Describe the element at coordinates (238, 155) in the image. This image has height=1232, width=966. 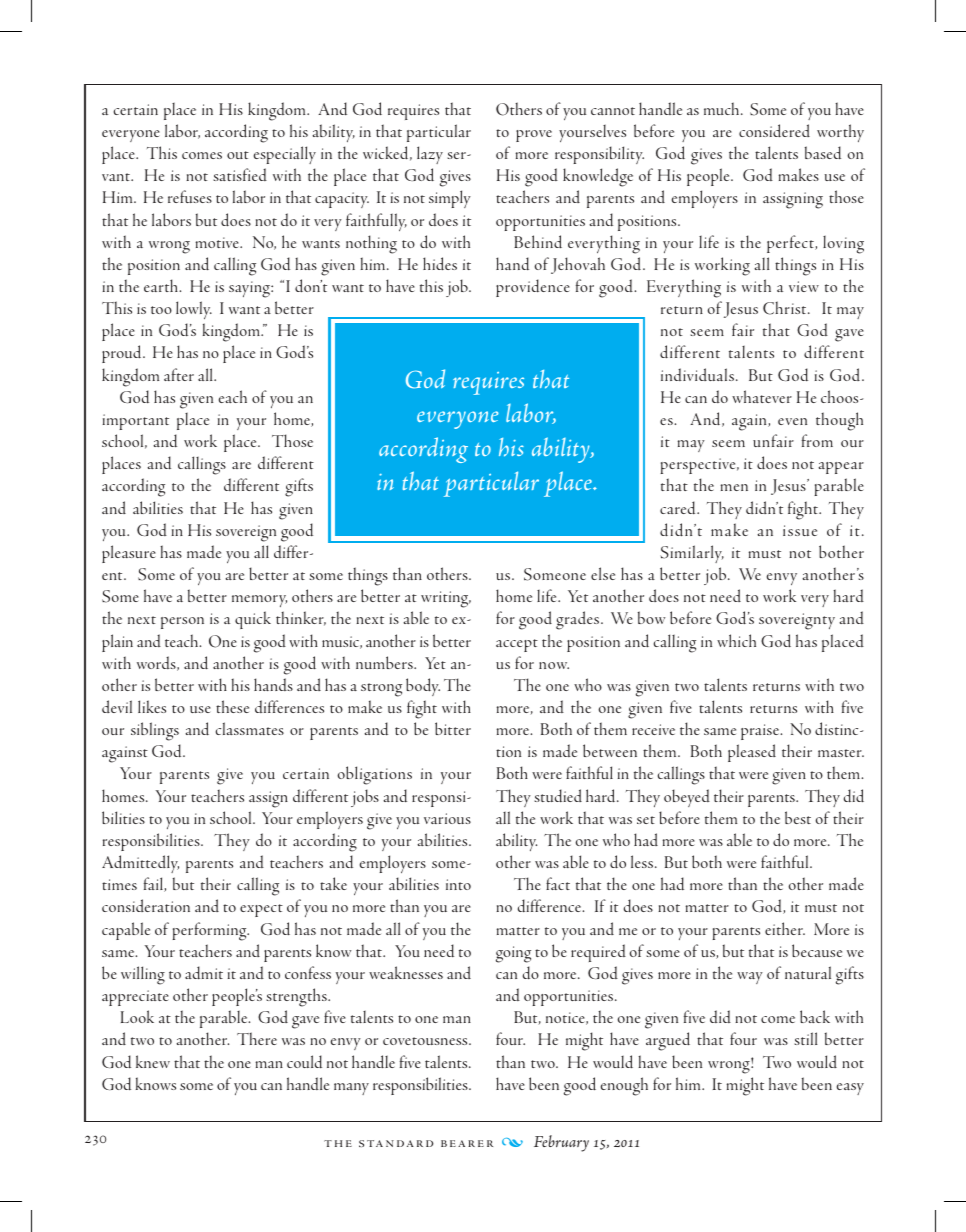
I see `out` at that location.
